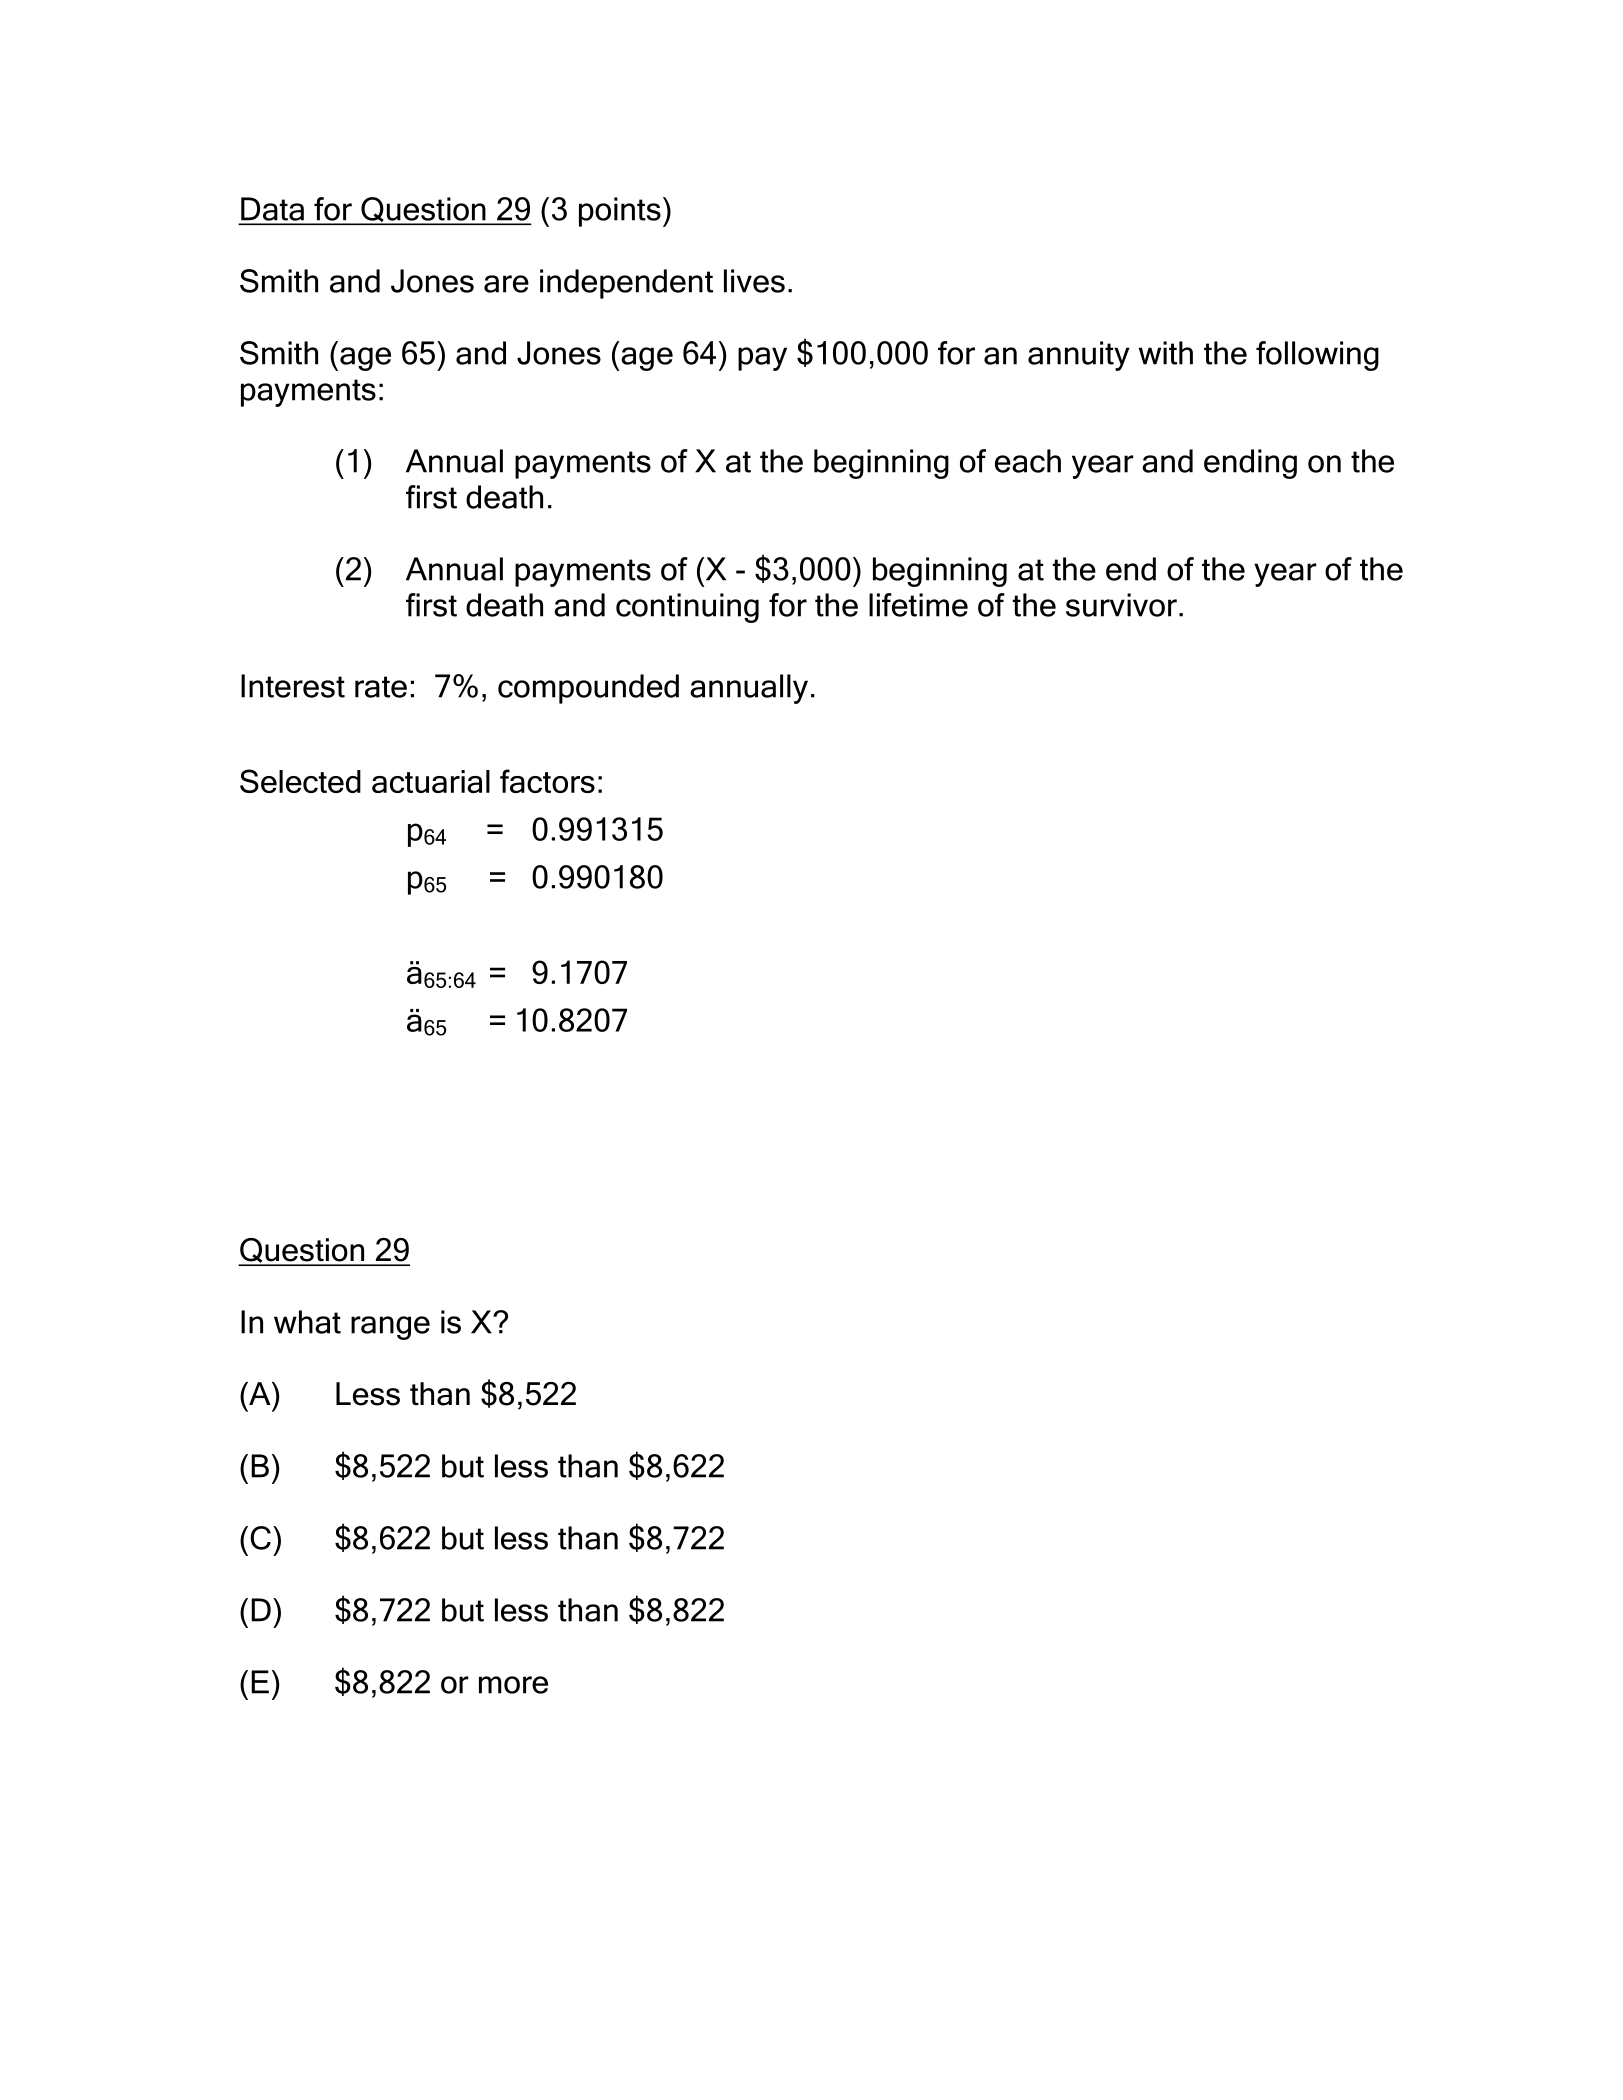 This screenshot has height=2100, width=1623. I want to click on lifetime, so click(918, 605).
